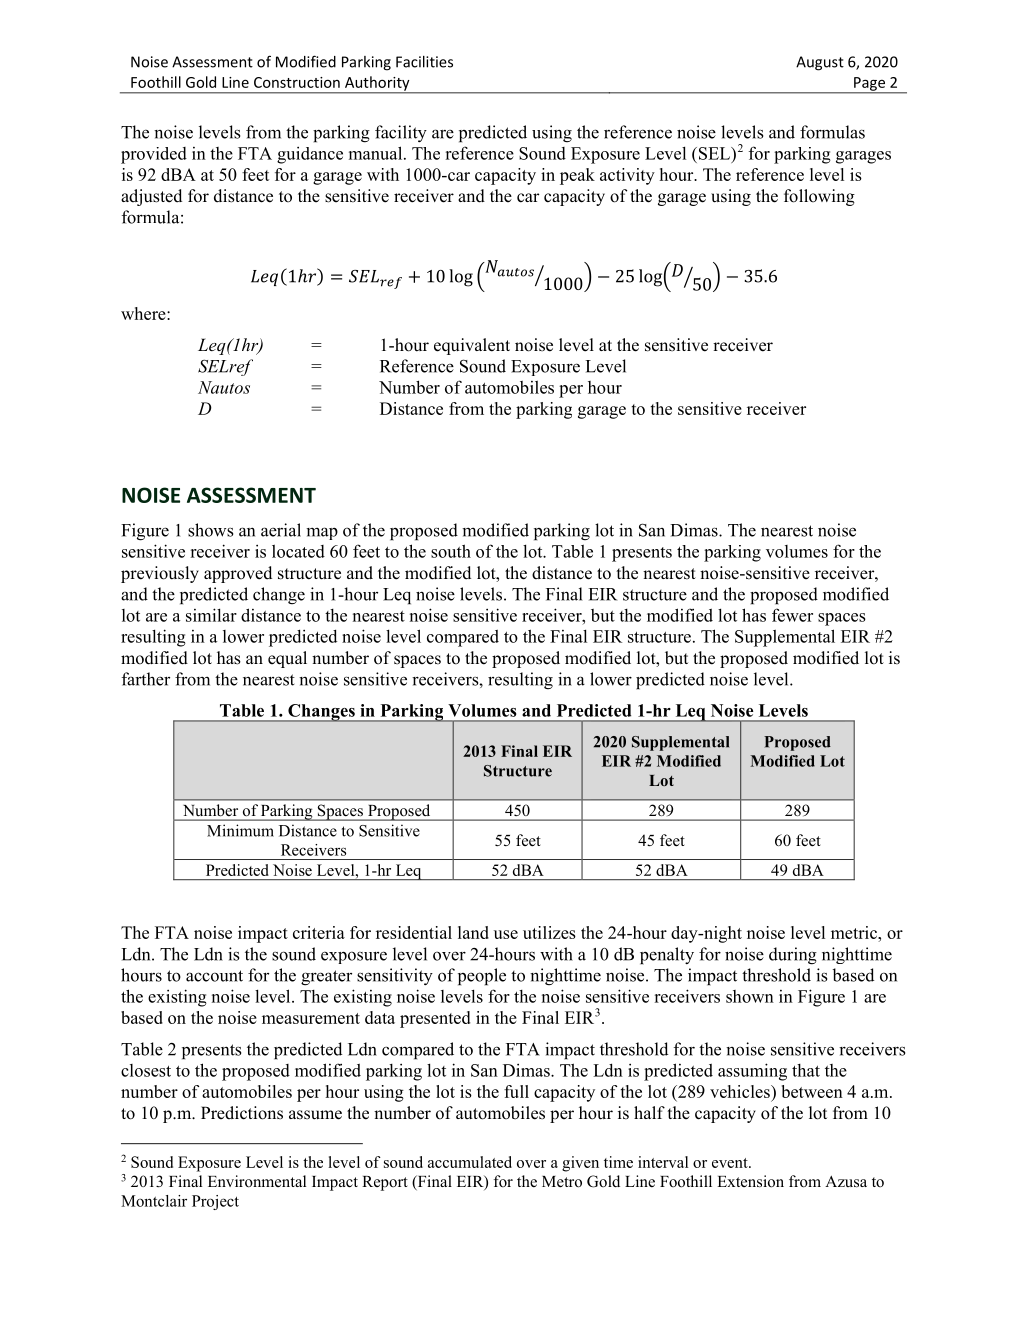 This screenshot has width=1028, height=1331. Describe the element at coordinates (792, 615) in the screenshot. I see `fewer` at that location.
